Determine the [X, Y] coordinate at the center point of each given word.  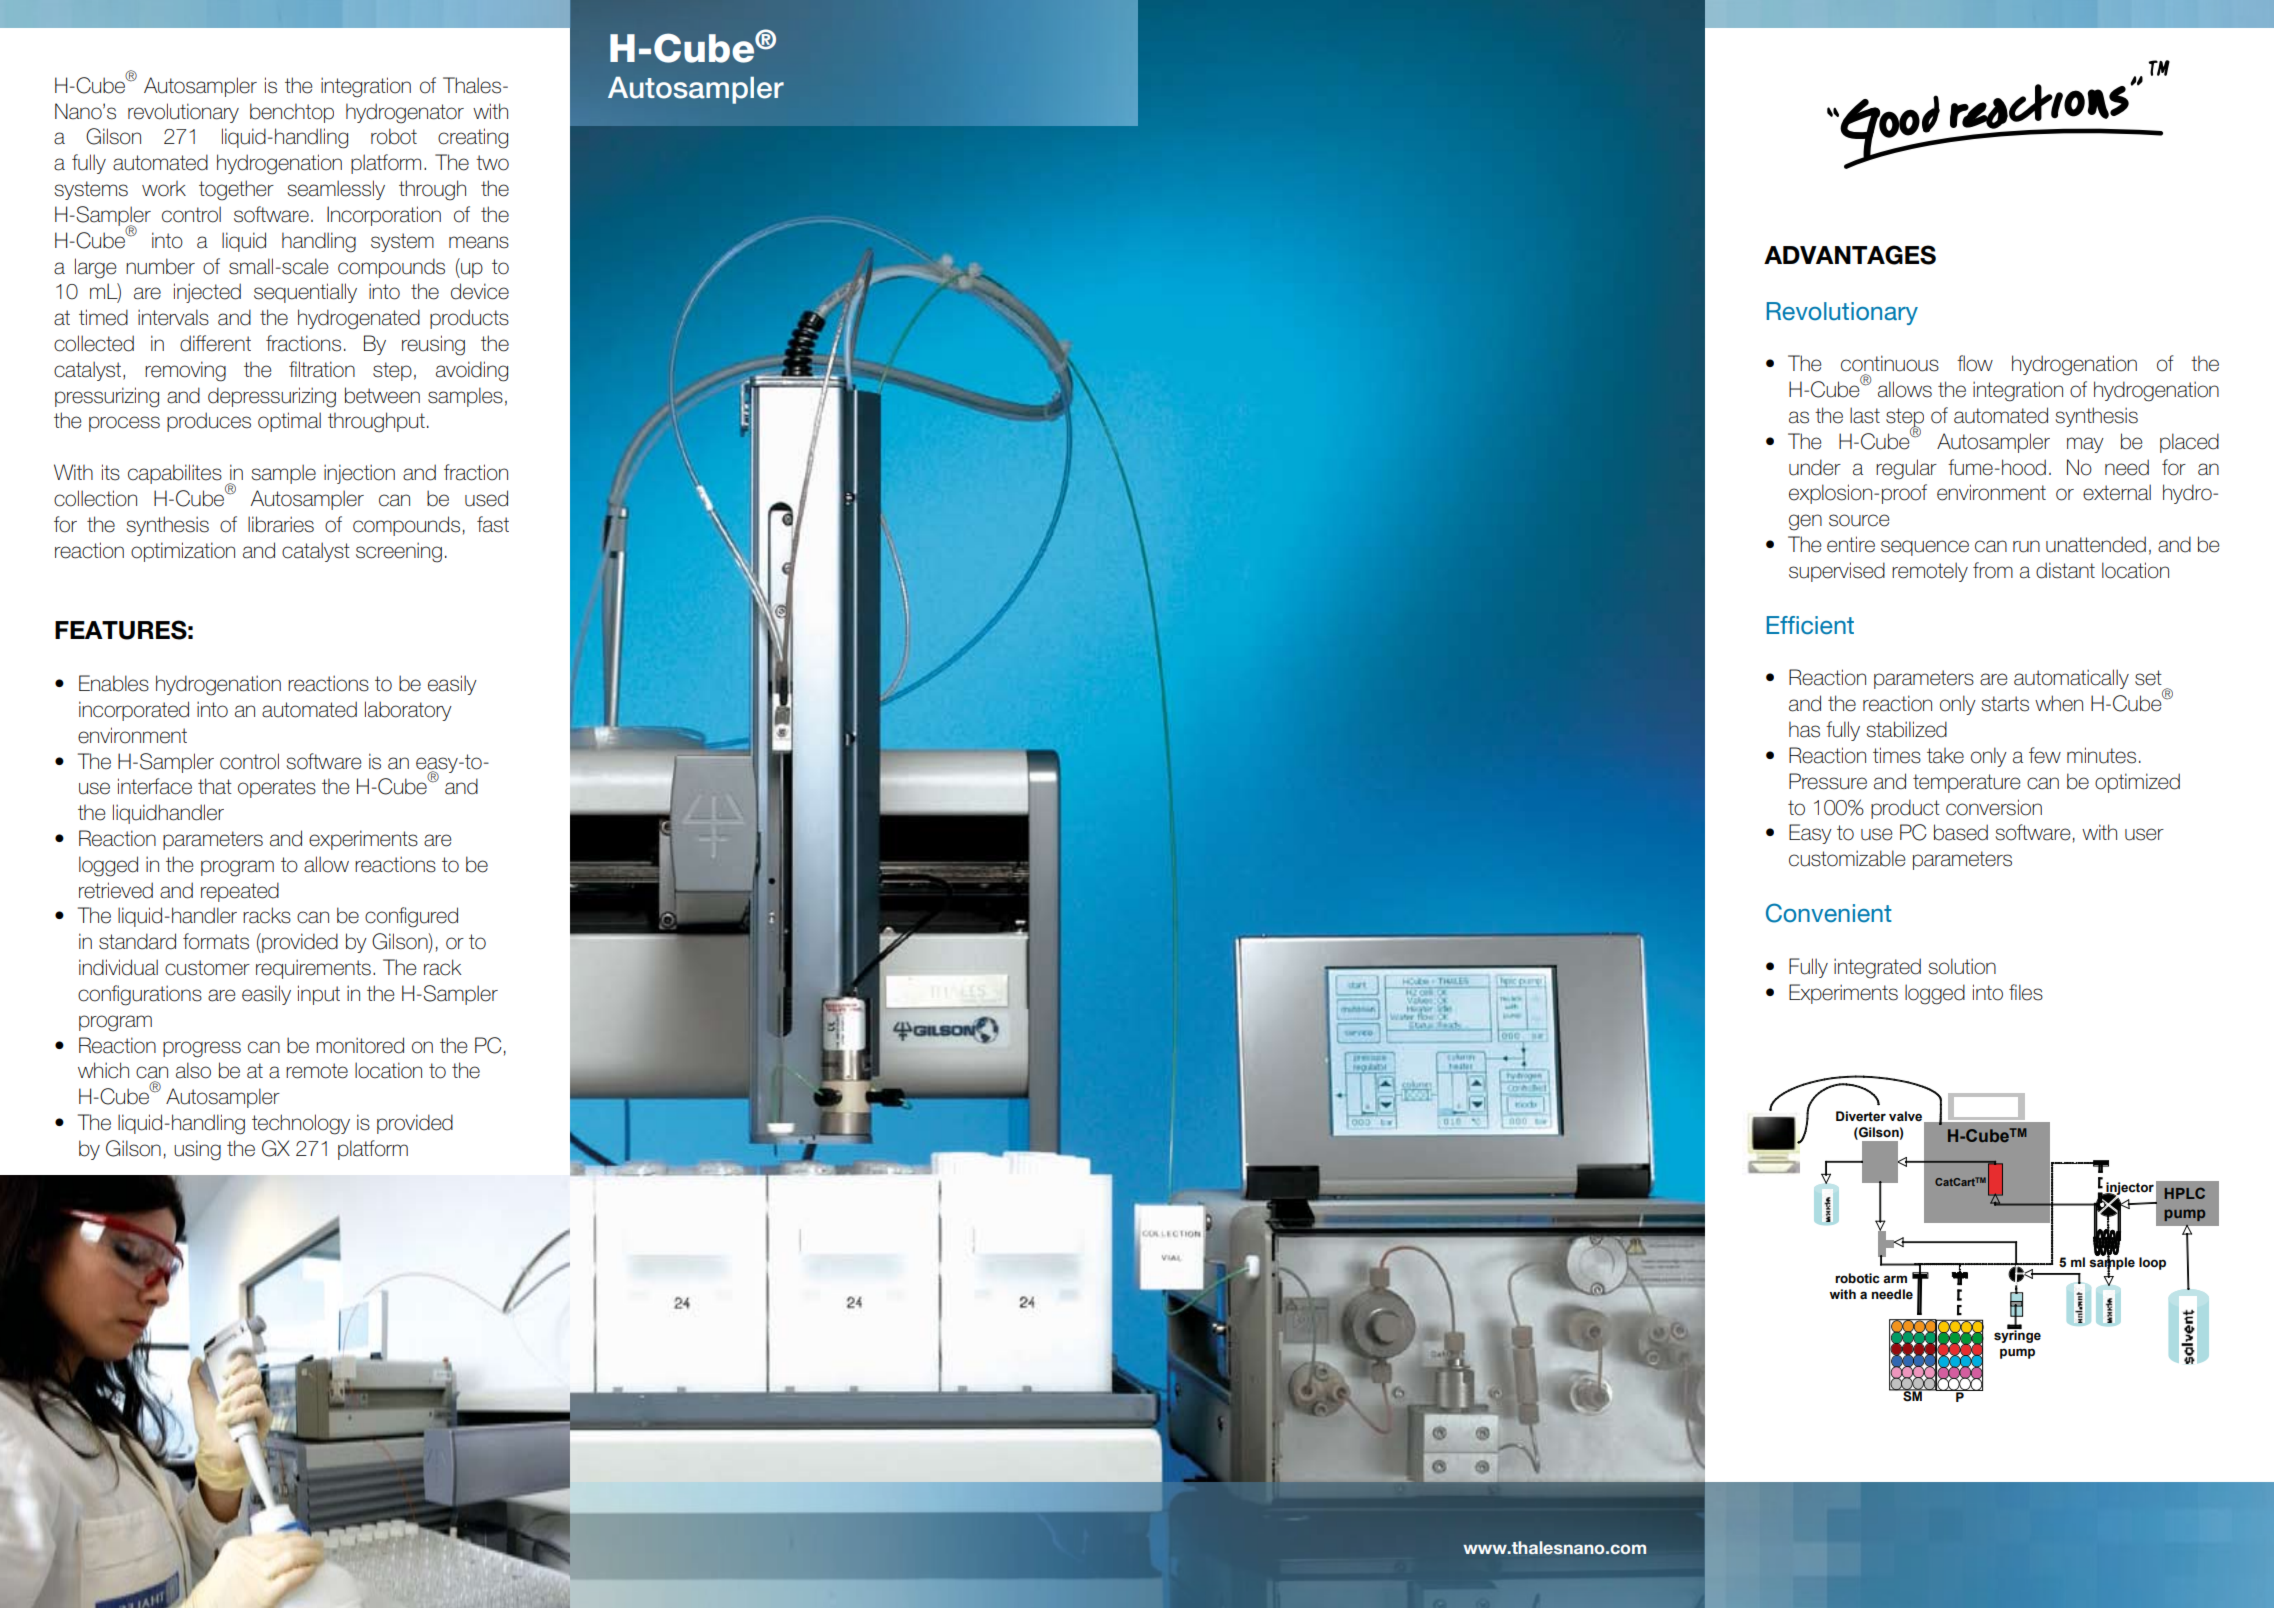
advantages [1850, 255]
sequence [1925, 548]
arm [1895, 1279]
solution [1962, 966]
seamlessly [336, 190]
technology [301, 1124]
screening [399, 552]
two [492, 163]
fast [493, 524]
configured [411, 917]
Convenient [1829, 913]
